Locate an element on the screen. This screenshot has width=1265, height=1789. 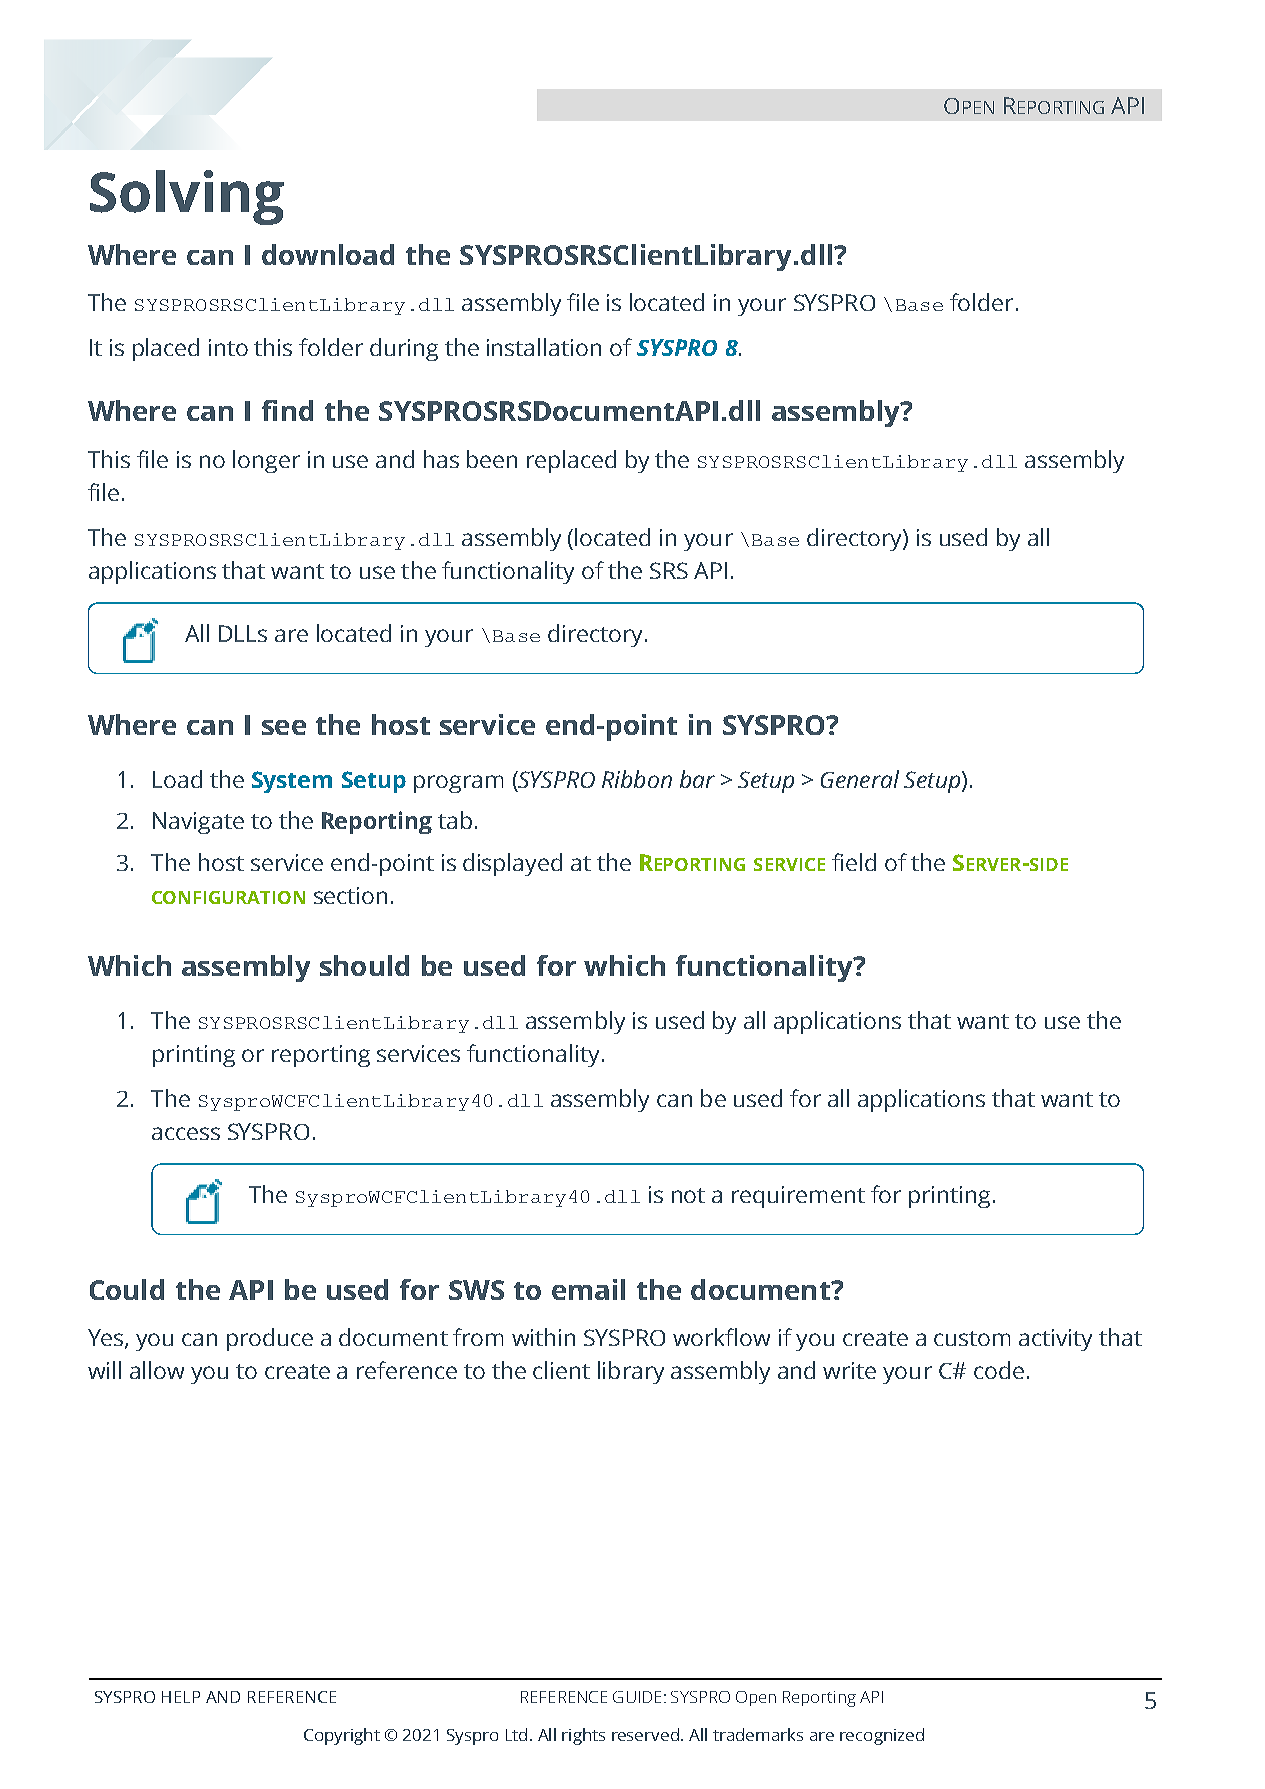
access is located at coordinates (186, 1133).
